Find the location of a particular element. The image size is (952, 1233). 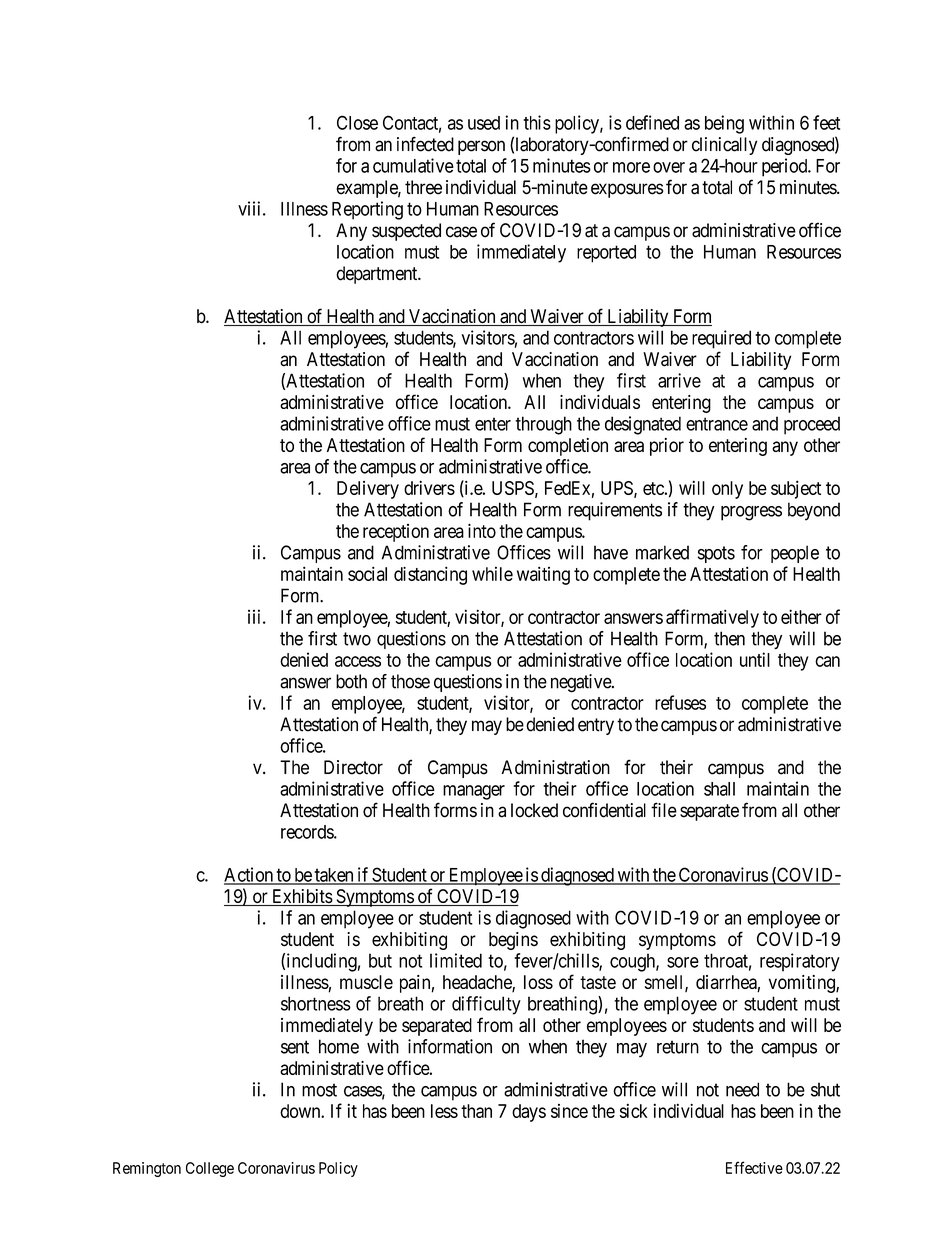

than is located at coordinates (476, 1111).
